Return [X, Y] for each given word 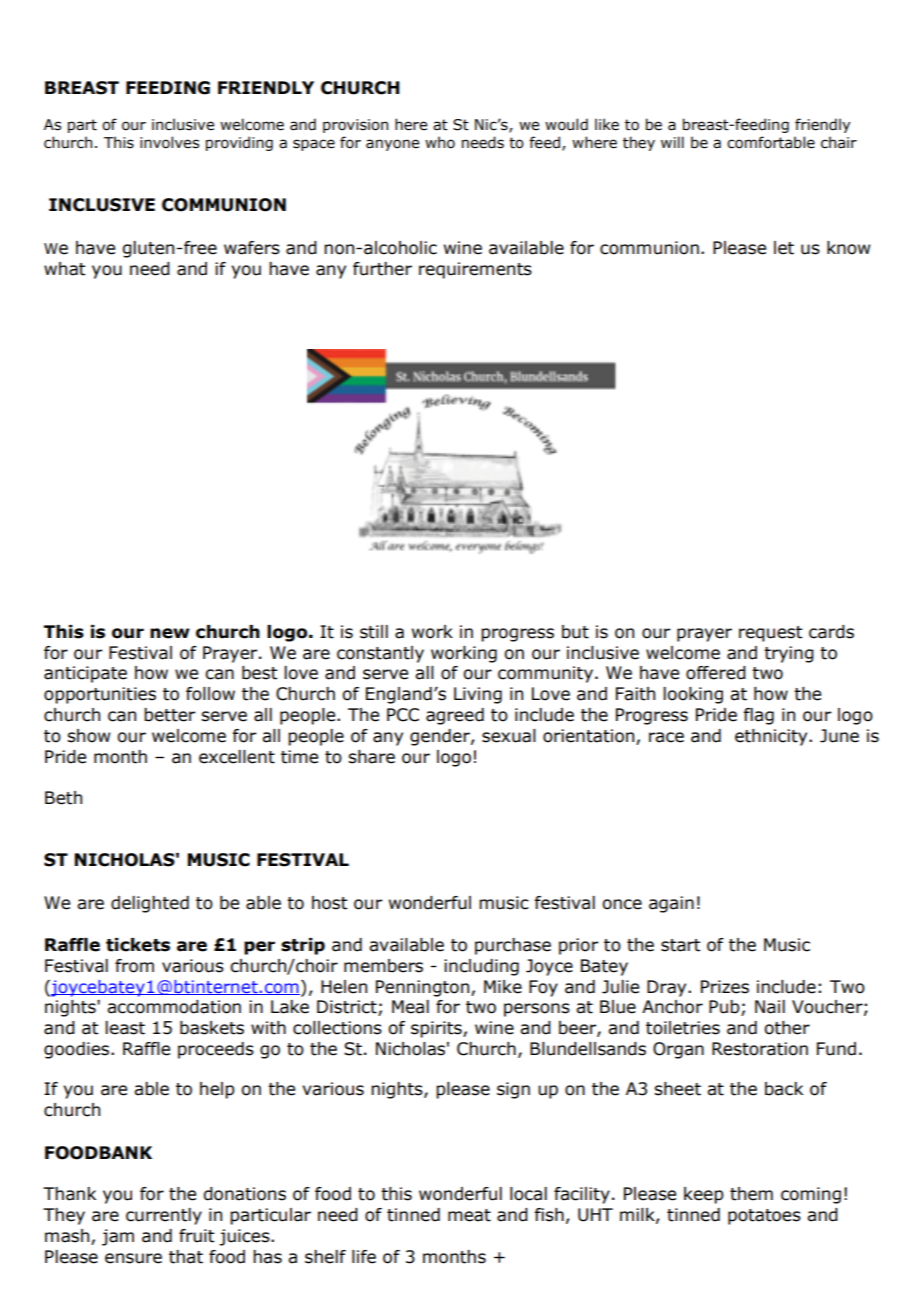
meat [469, 1215]
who [440, 142]
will [672, 142]
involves [169, 142]
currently [164, 1216]
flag [758, 716]
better [169, 715]
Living [478, 695]
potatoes [764, 1217]
